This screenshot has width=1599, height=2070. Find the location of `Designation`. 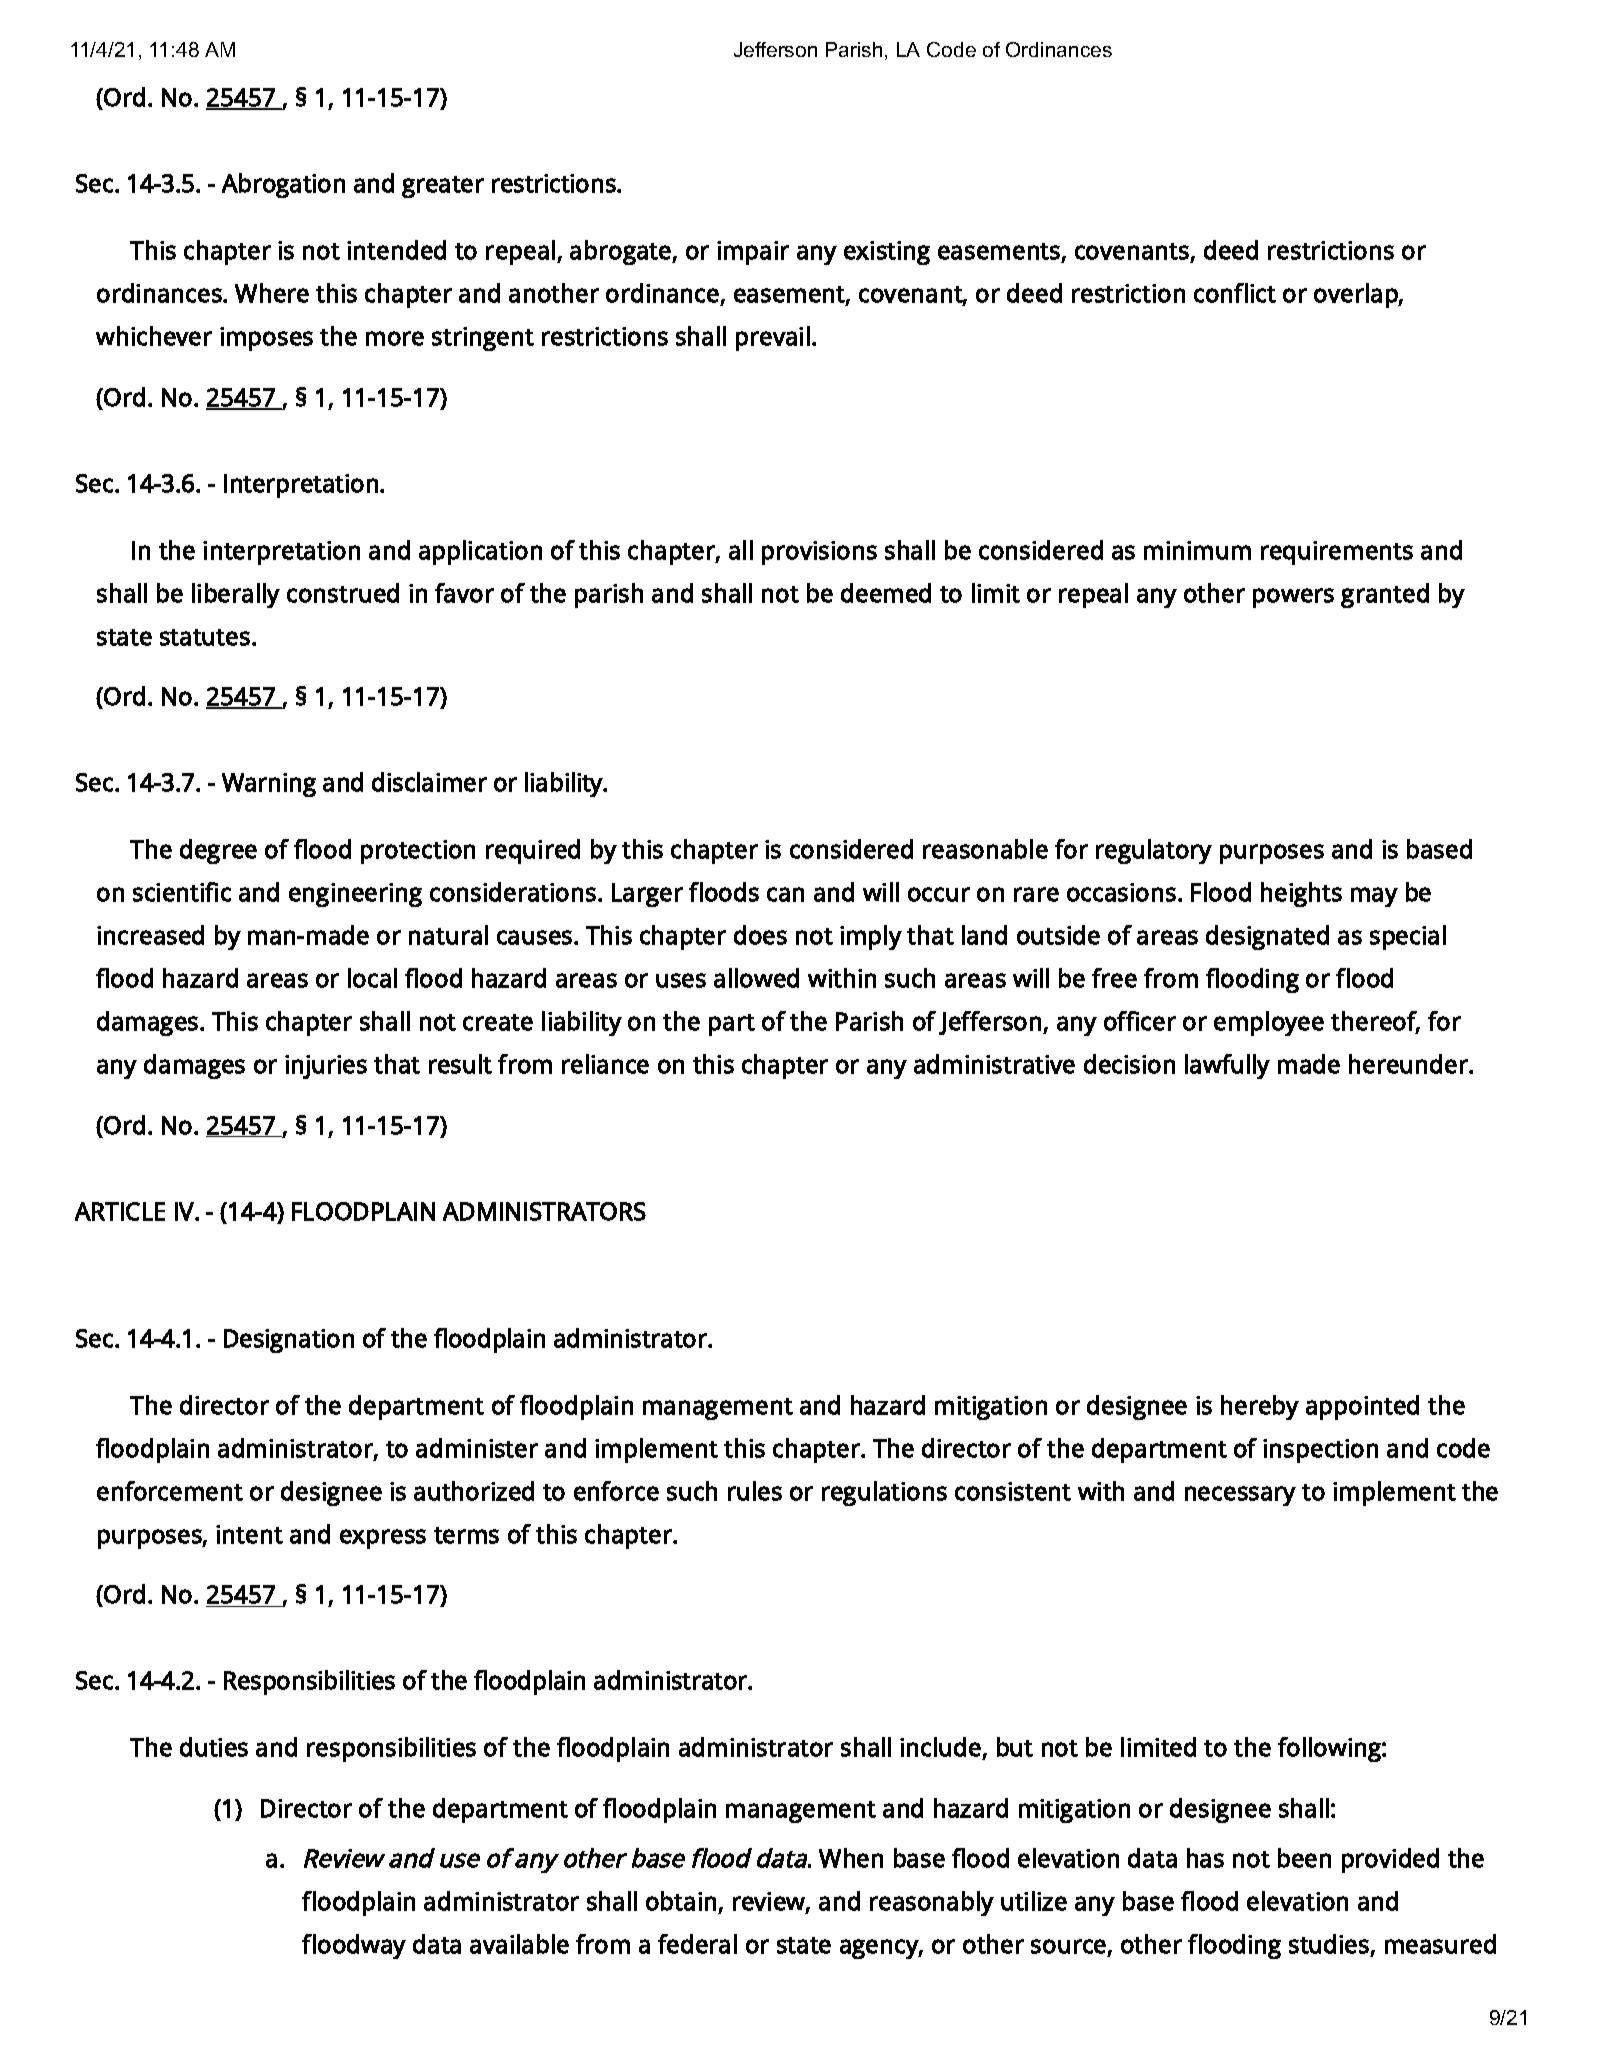

Designation is located at coordinates (289, 1341).
